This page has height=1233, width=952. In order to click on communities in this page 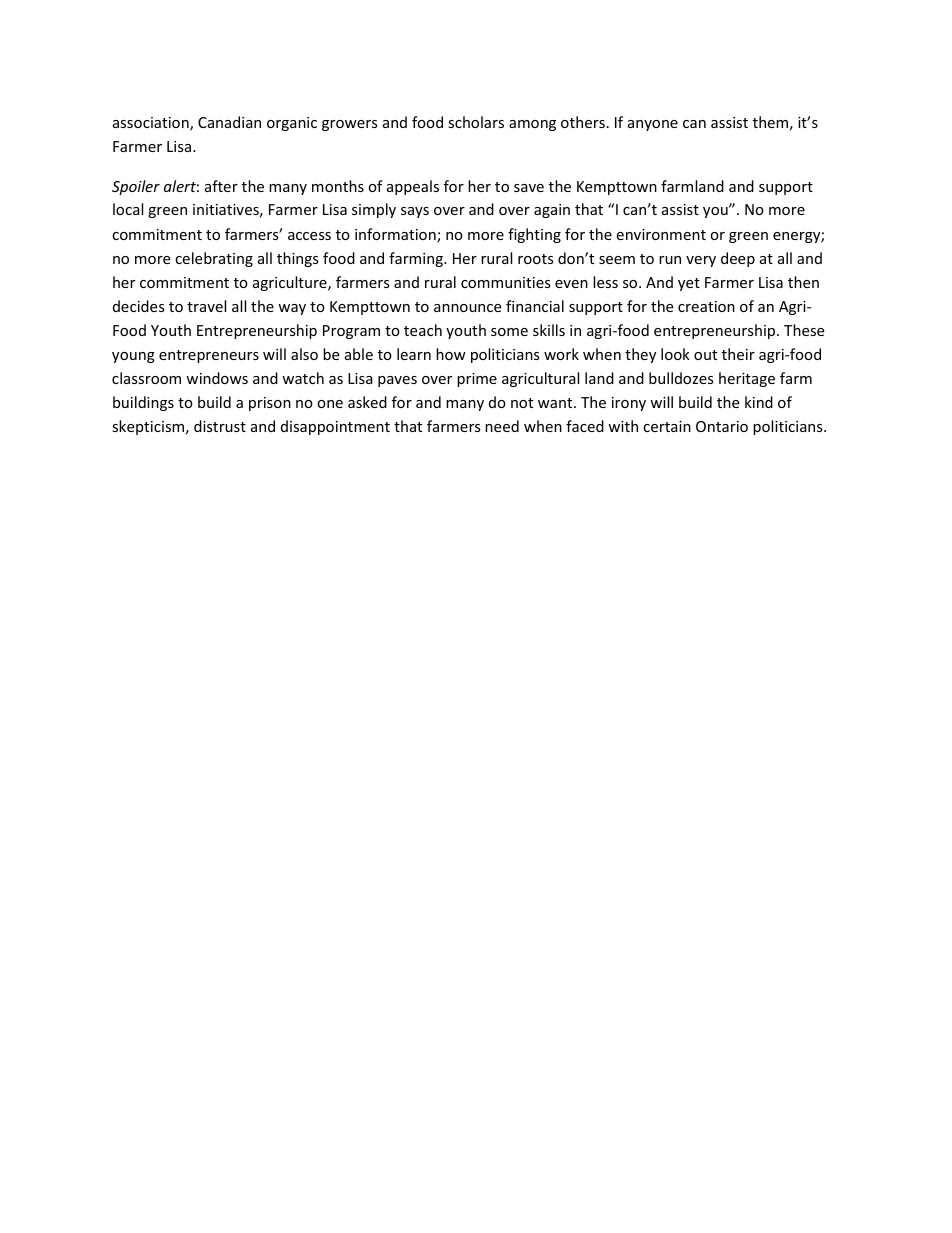, I will do `click(506, 282)`.
